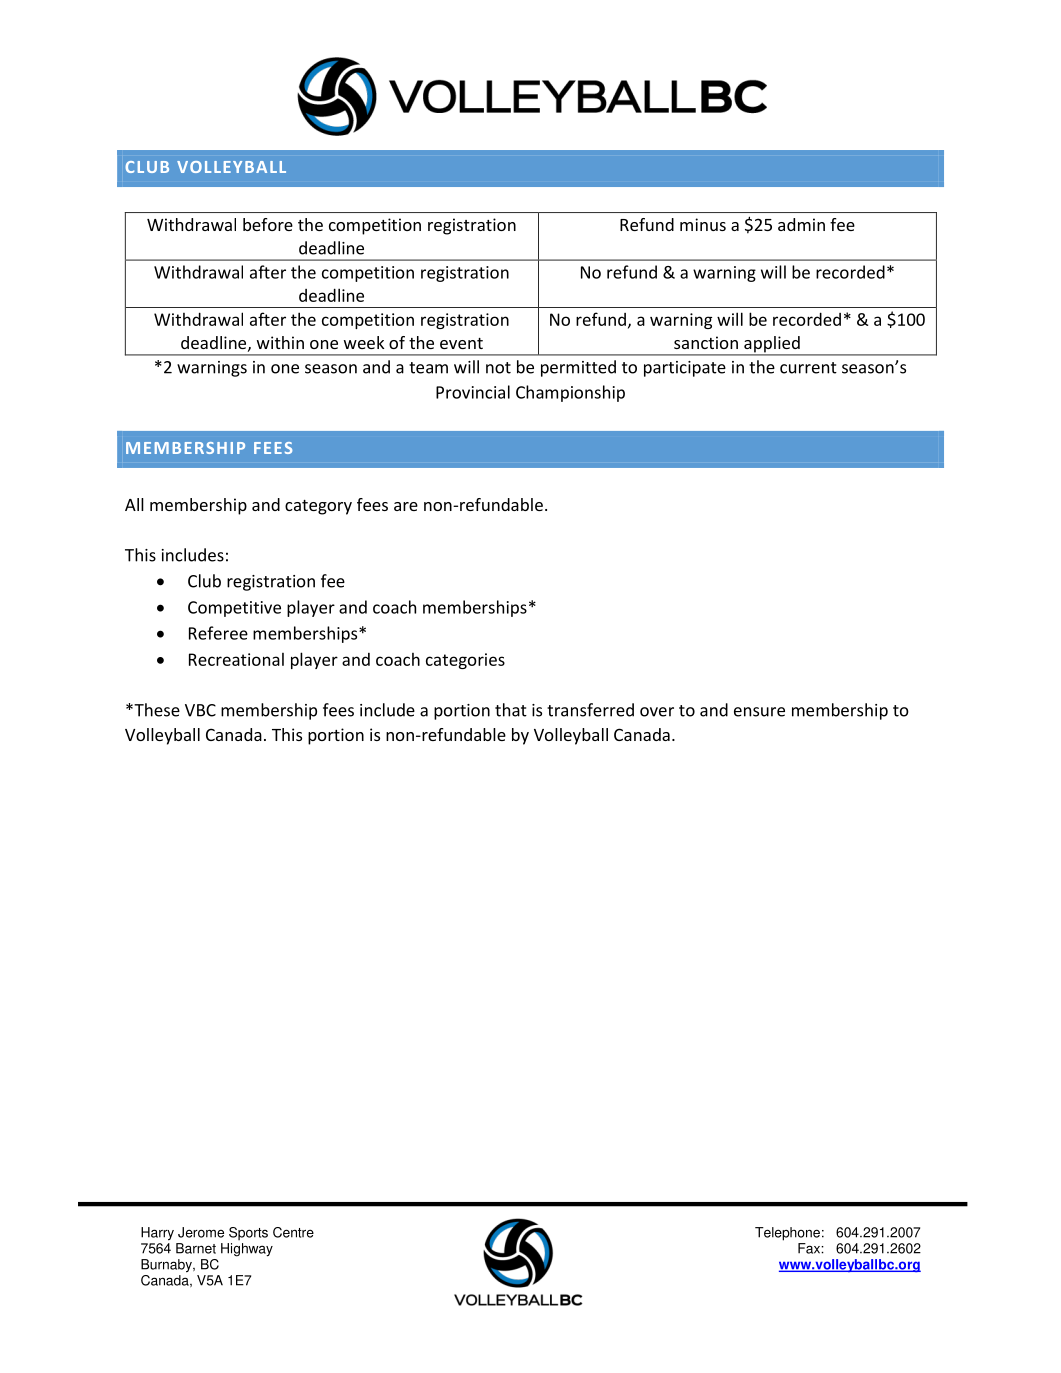  Describe the element at coordinates (465, 661) in the document. I see `categories` at that location.
